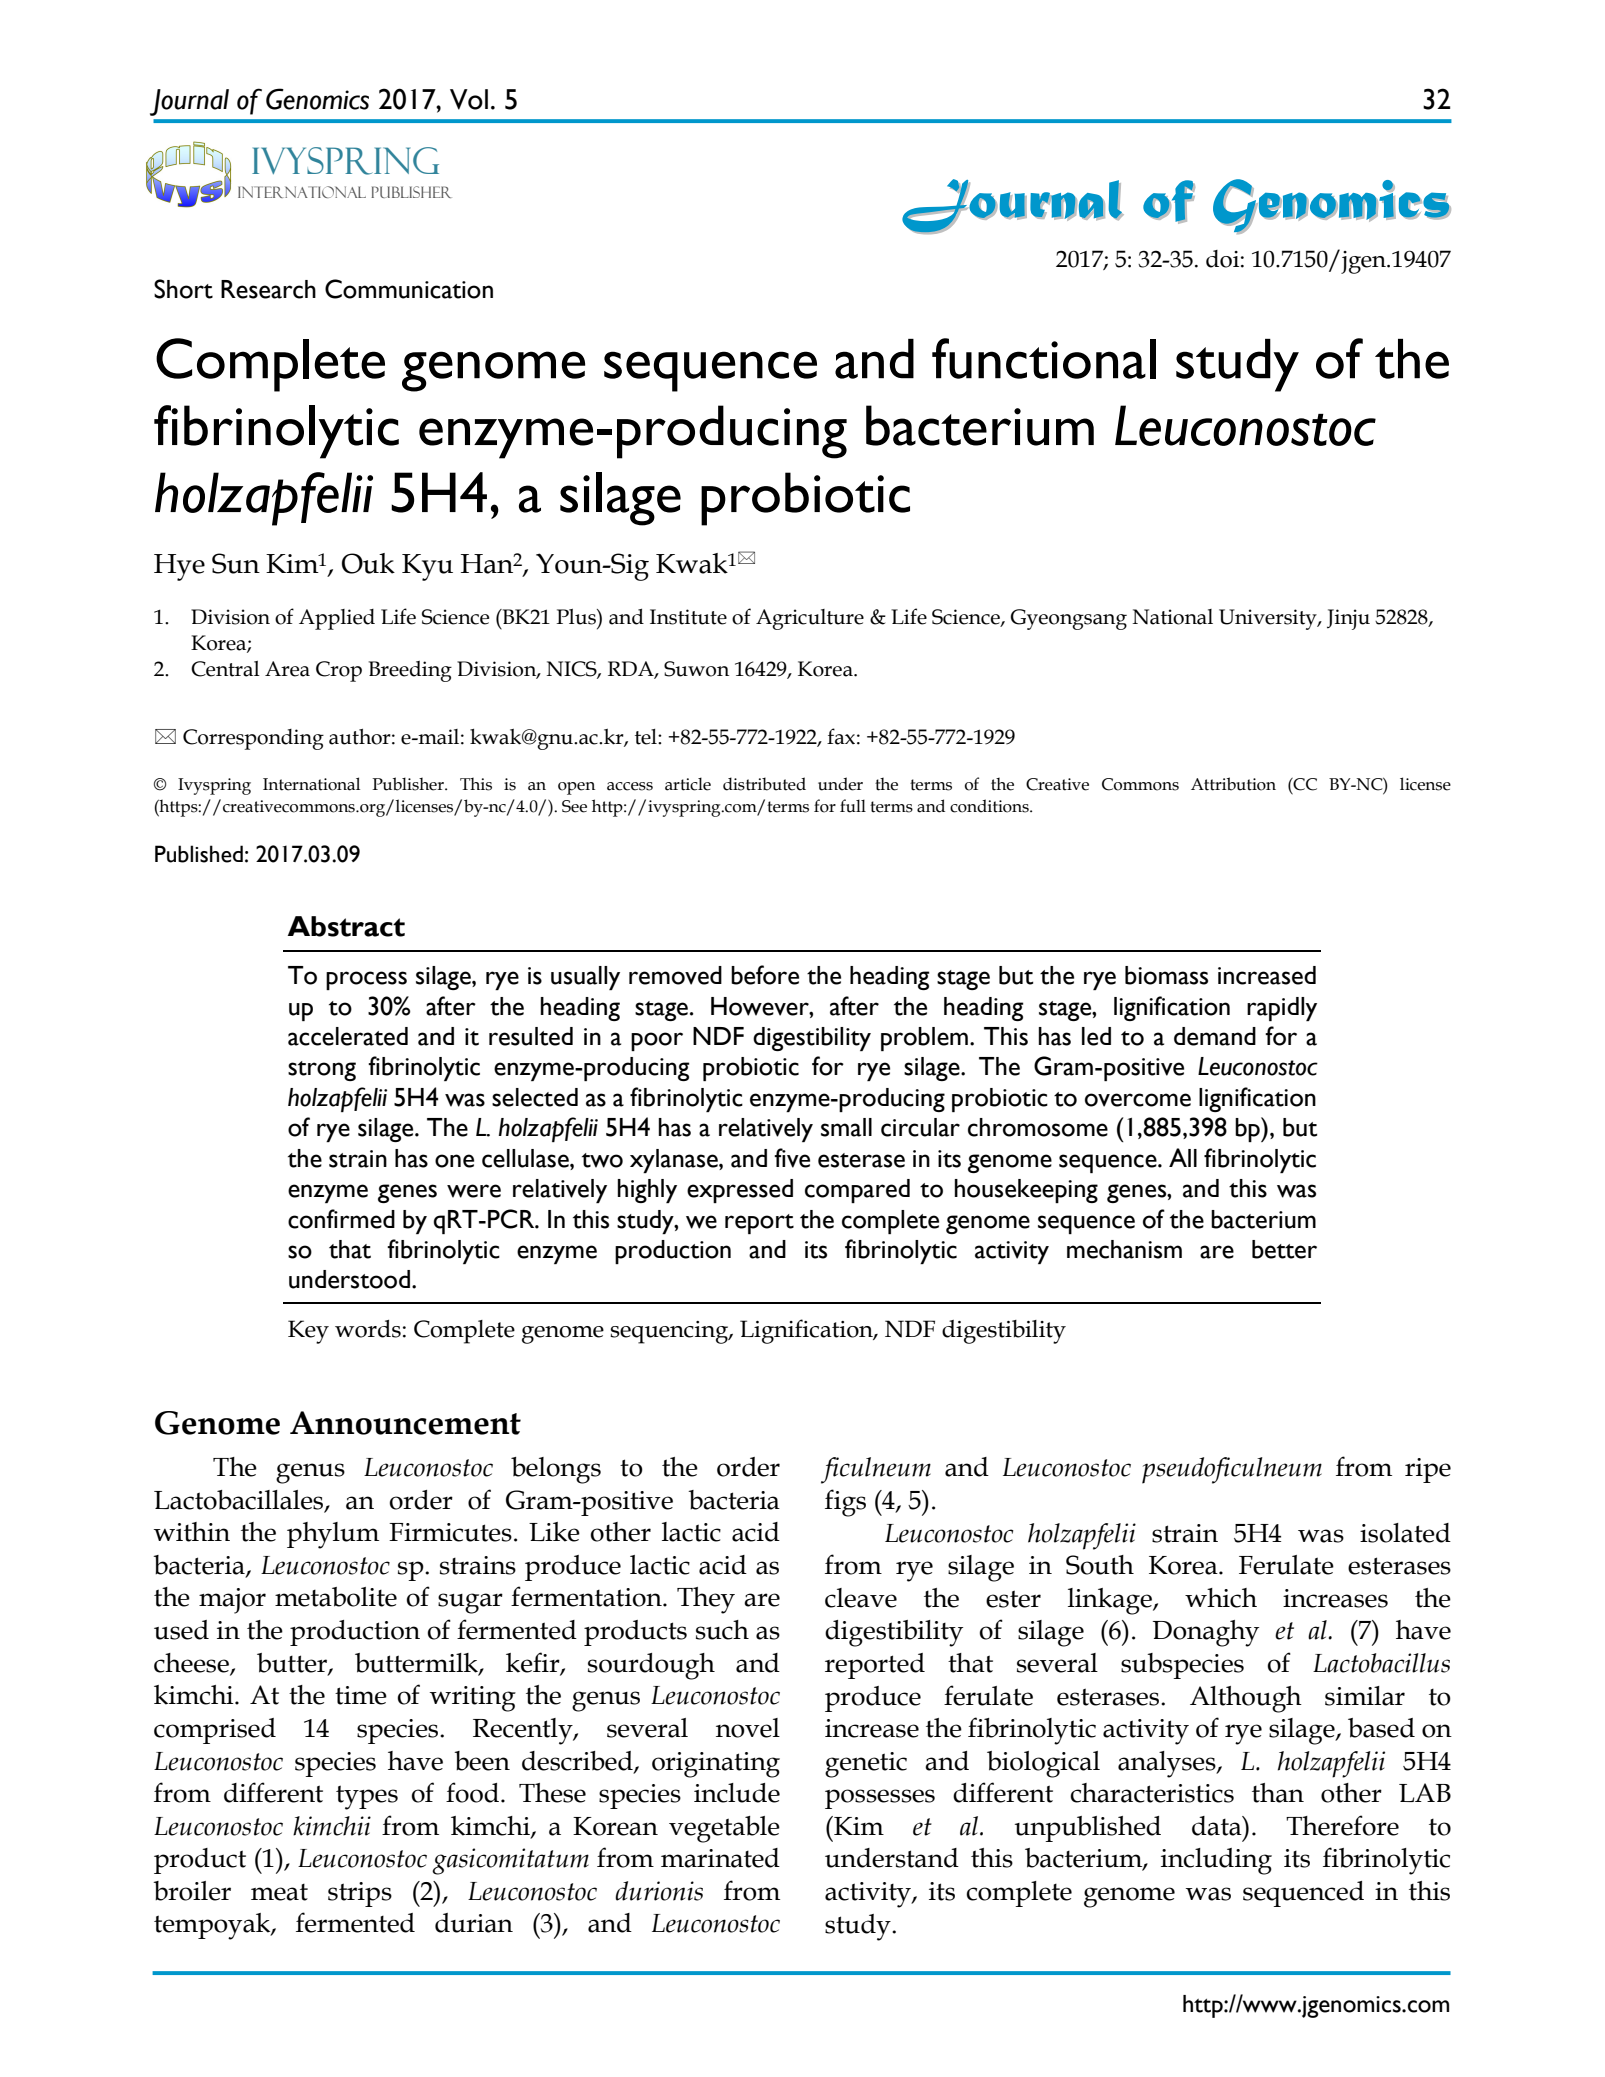 This image has width=1605, height=2077. Describe the element at coordinates (845, 1503) in the image. I see `figs` at that location.
